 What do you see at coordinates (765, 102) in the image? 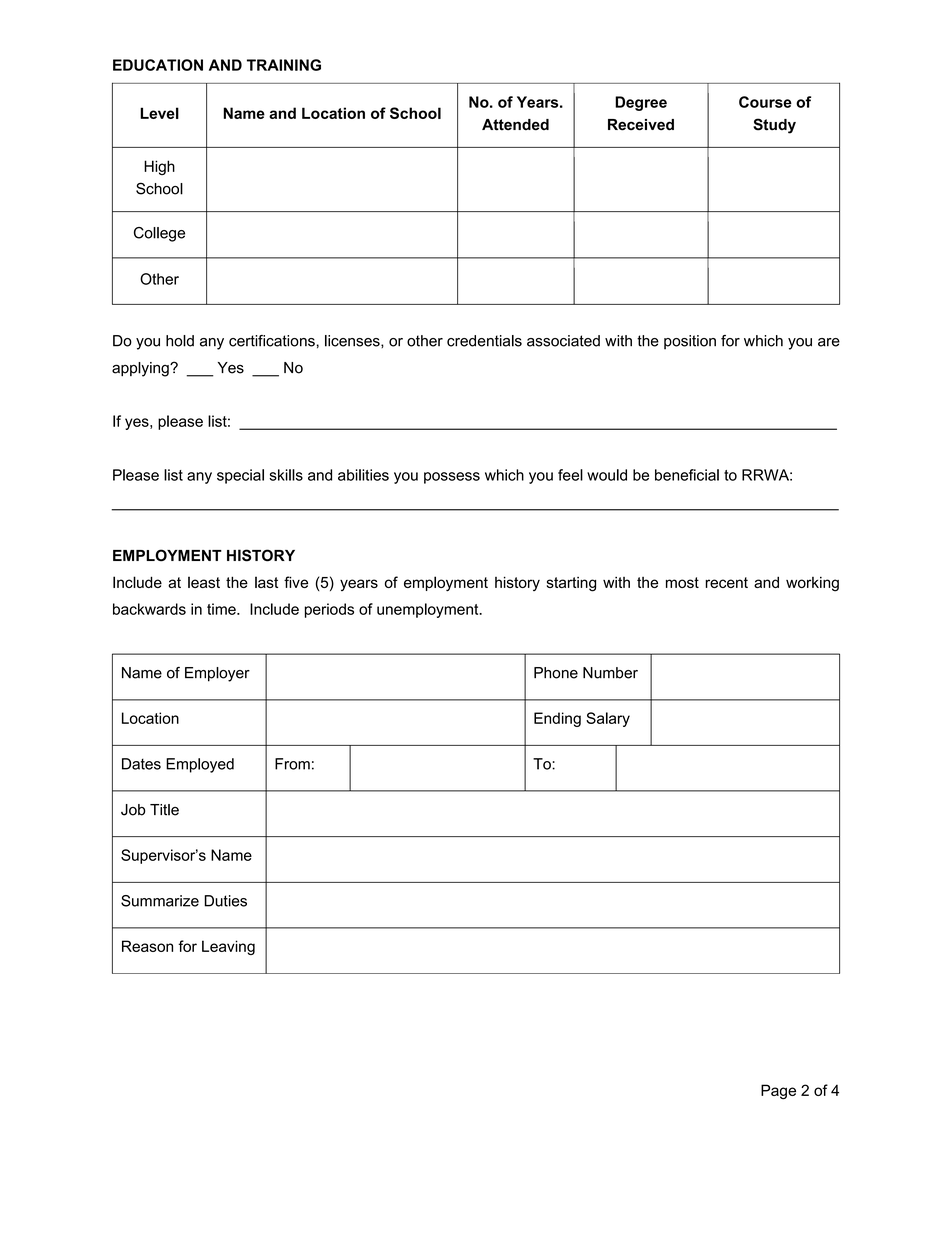
I see `Course` at bounding box center [765, 102].
